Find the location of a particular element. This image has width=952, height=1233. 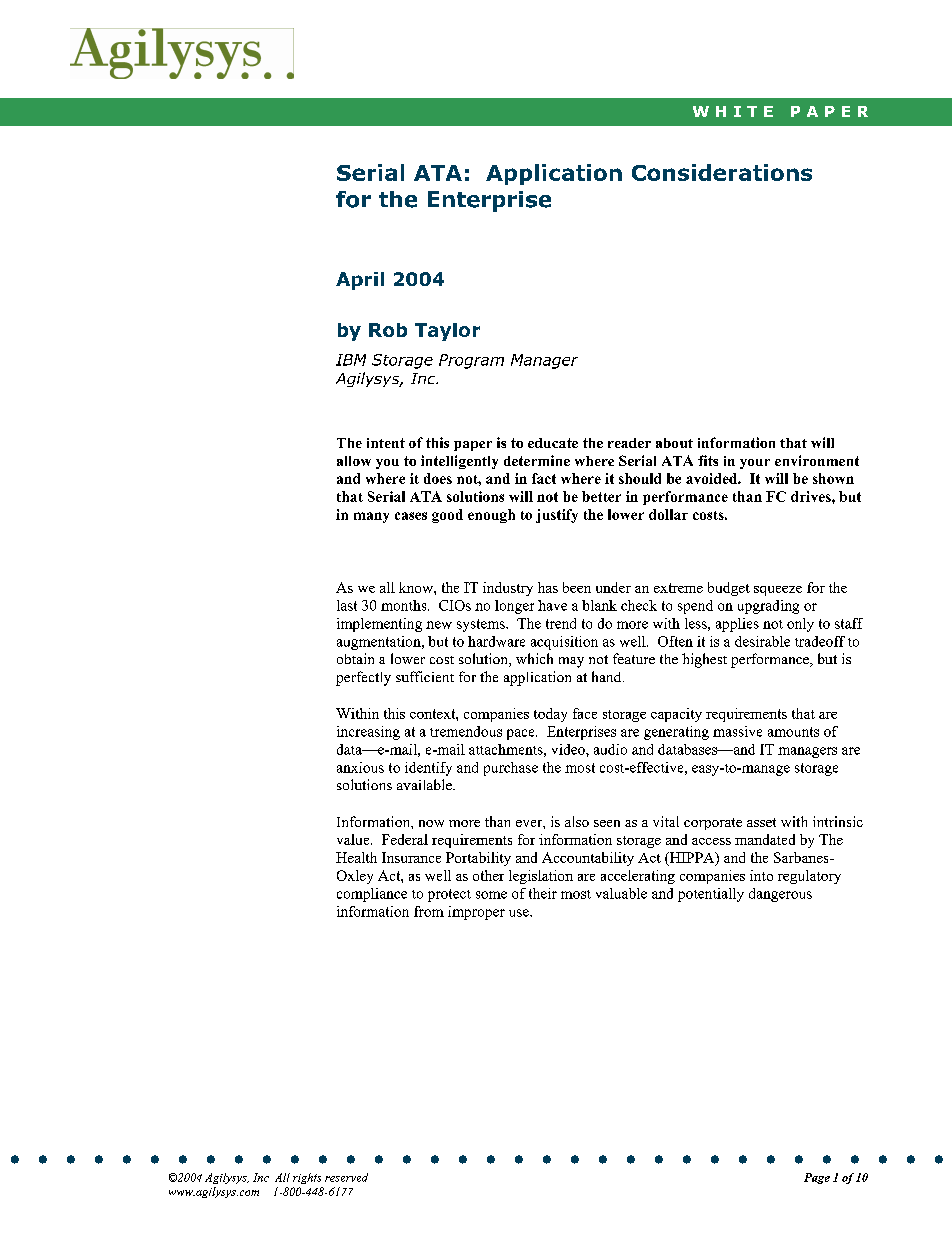

Page is located at coordinates (817, 1178).
